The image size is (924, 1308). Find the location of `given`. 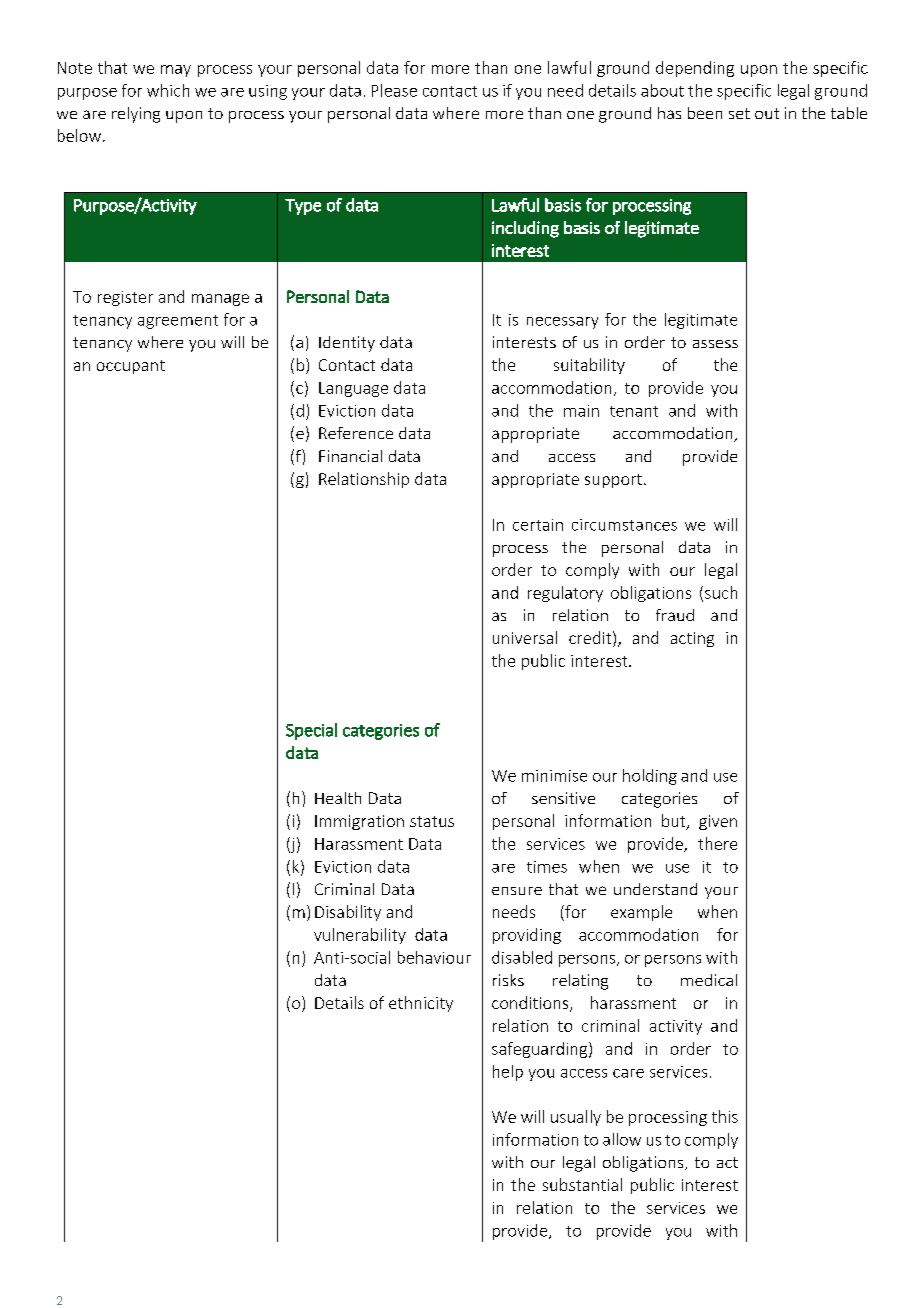

given is located at coordinates (718, 822).
